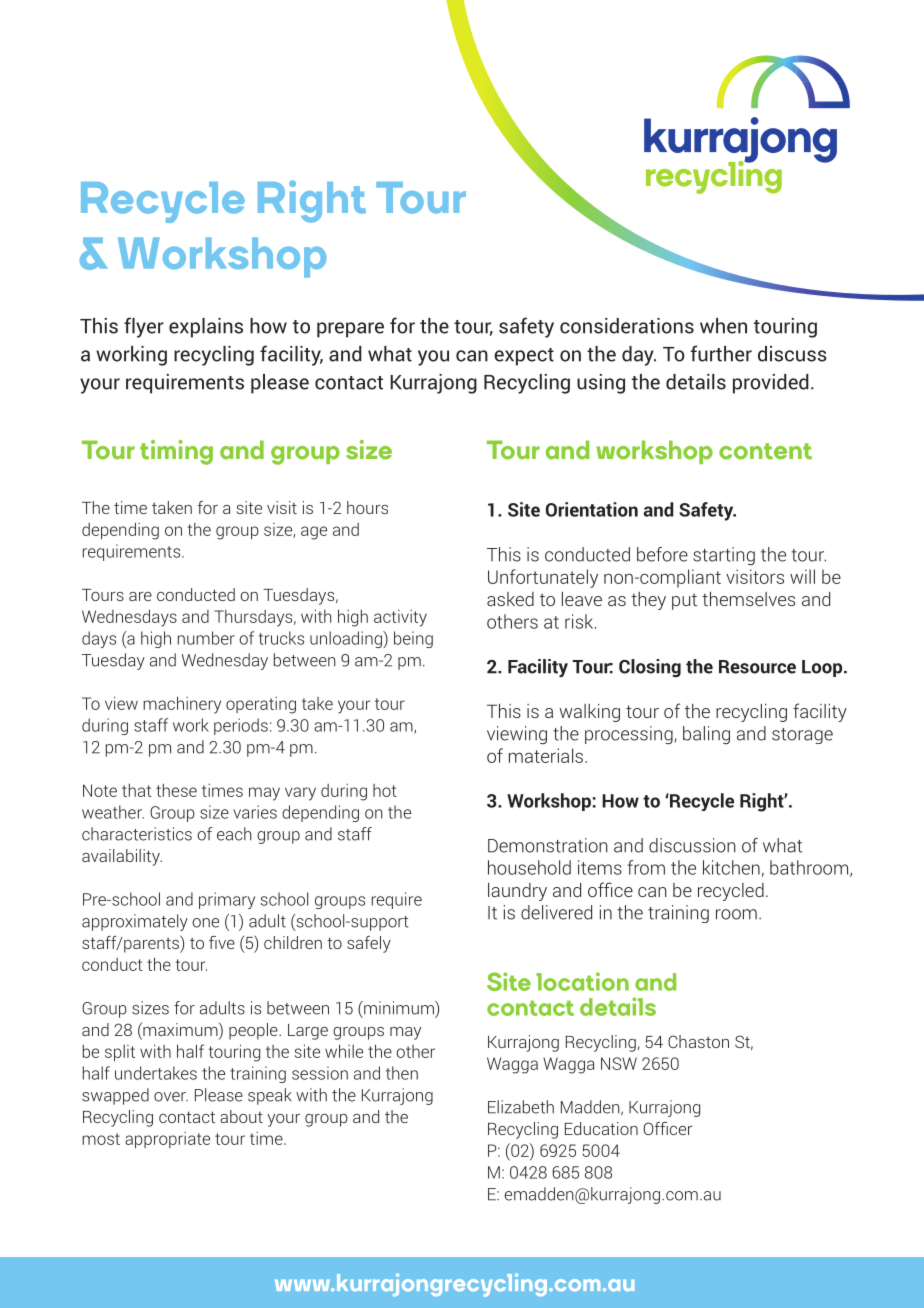  I want to click on materials, so click(547, 755).
